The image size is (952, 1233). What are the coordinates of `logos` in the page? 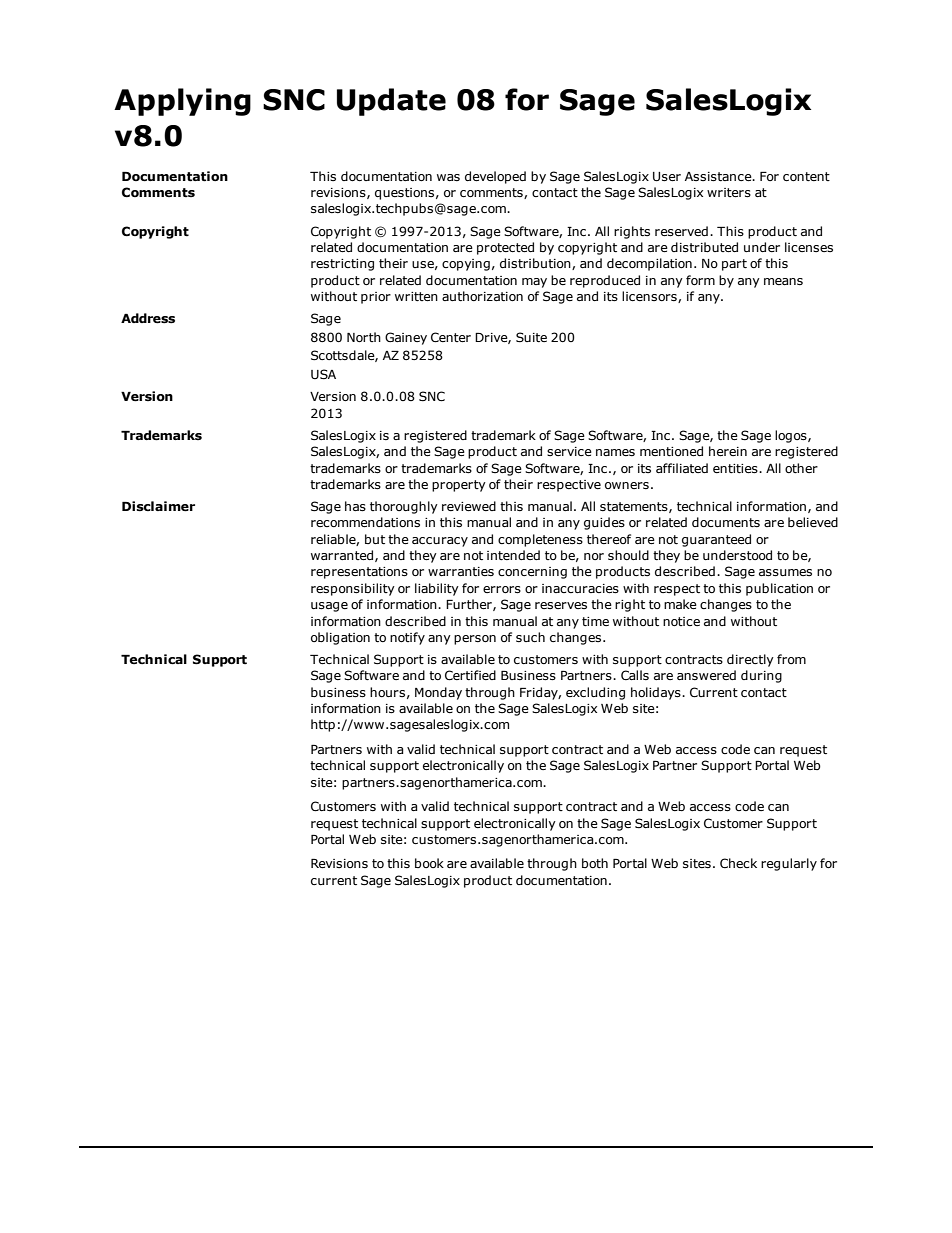 It's located at (792, 436).
